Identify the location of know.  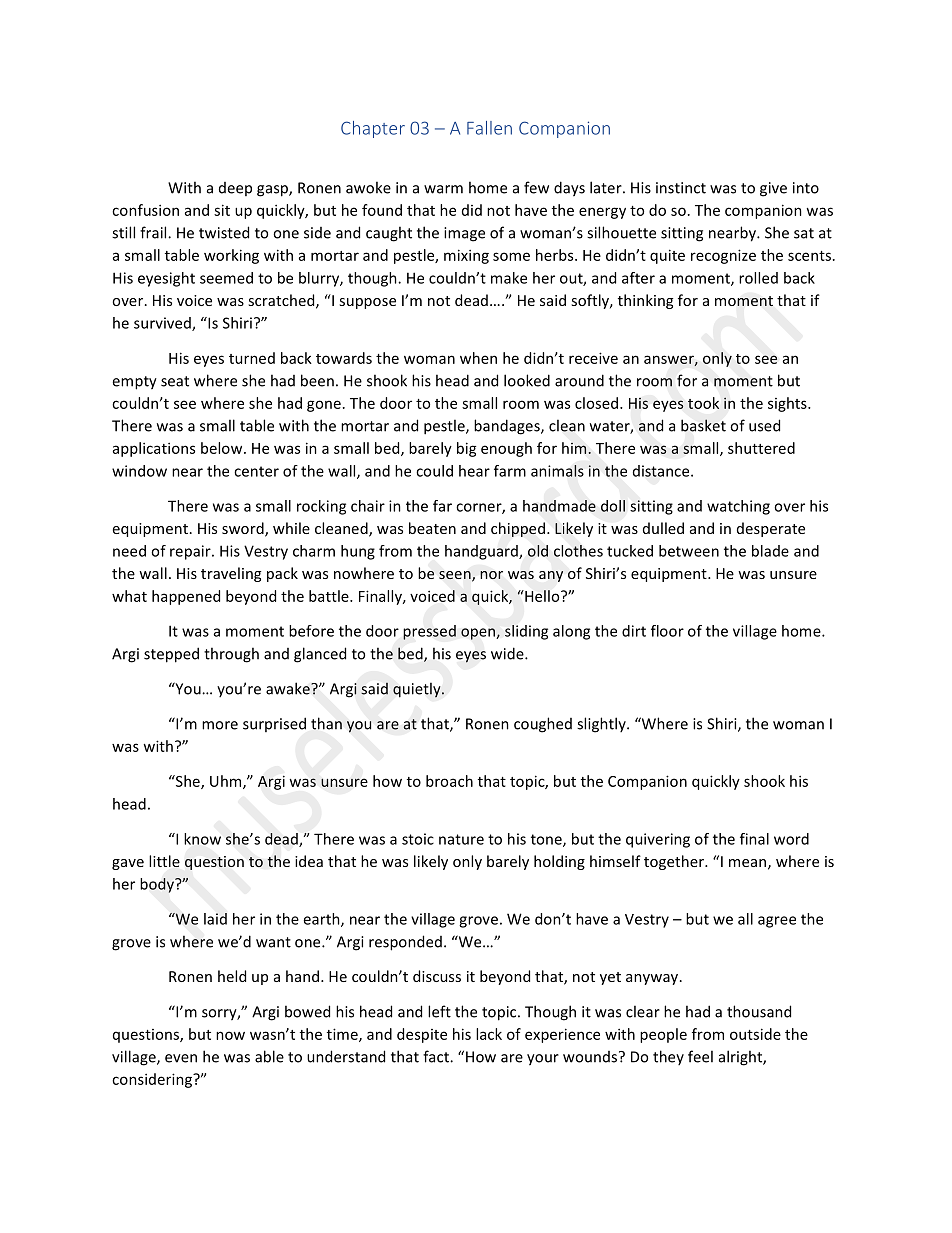
(202, 839).
